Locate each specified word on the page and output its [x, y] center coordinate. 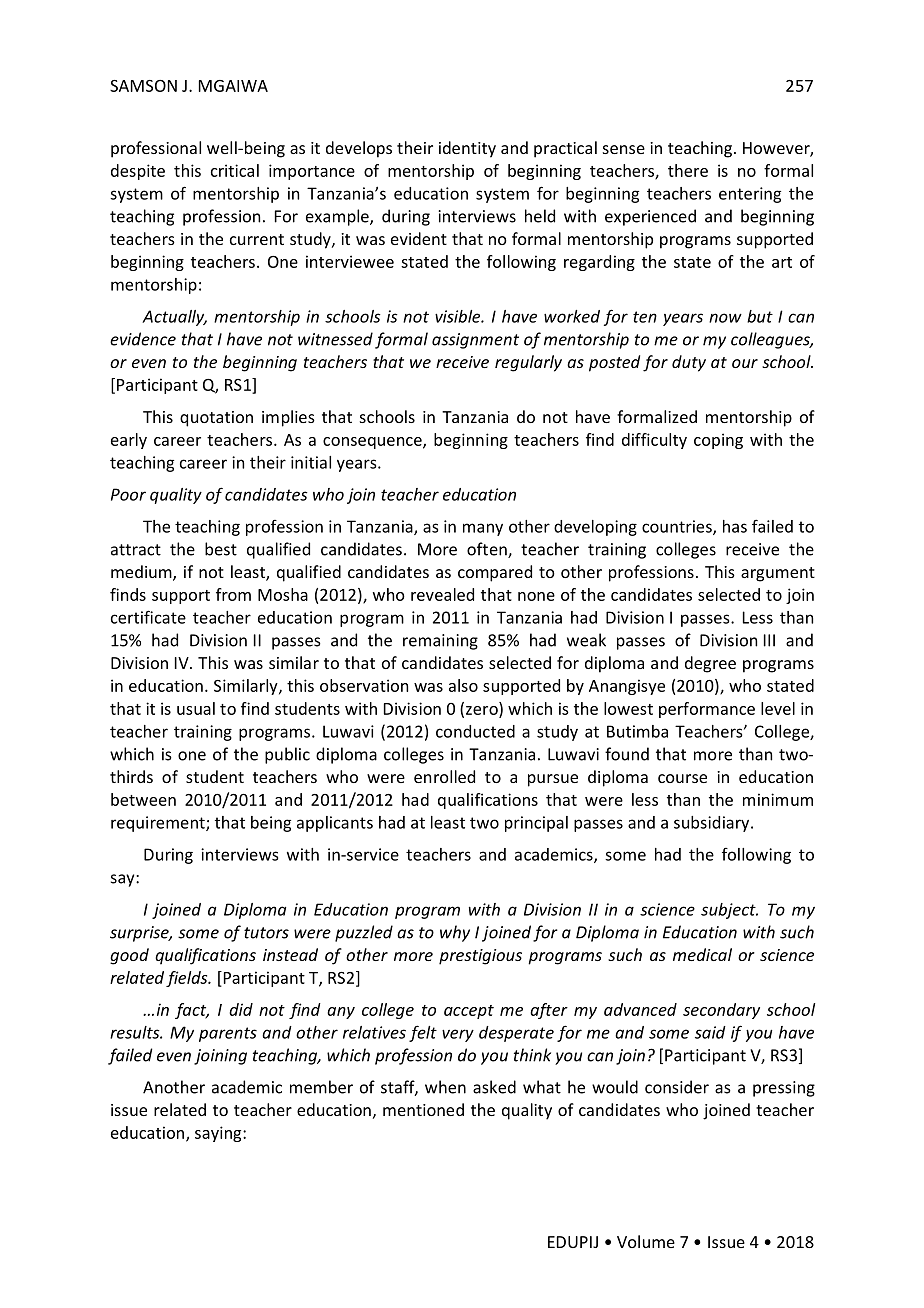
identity [467, 149]
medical [702, 954]
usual [196, 708]
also [463, 685]
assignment [475, 341]
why [455, 933]
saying [219, 1134]
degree [710, 664]
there [688, 170]
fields [188, 979]
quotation [216, 419]
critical [235, 170]
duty [689, 363]
